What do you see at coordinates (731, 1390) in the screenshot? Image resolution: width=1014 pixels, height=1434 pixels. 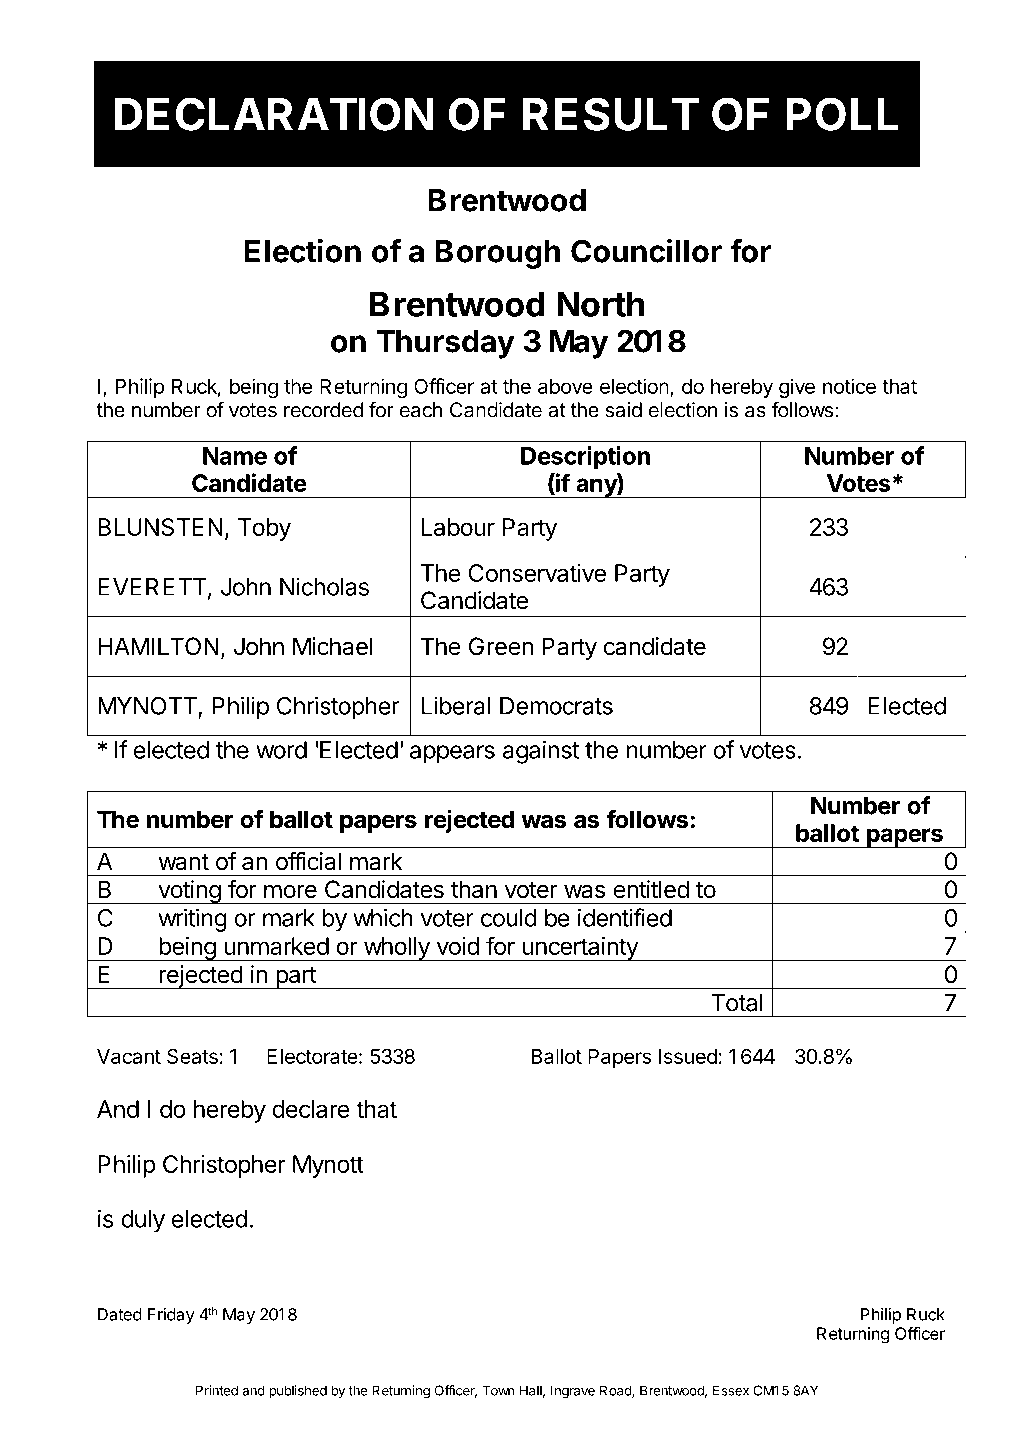 I see `Essex` at bounding box center [731, 1390].
